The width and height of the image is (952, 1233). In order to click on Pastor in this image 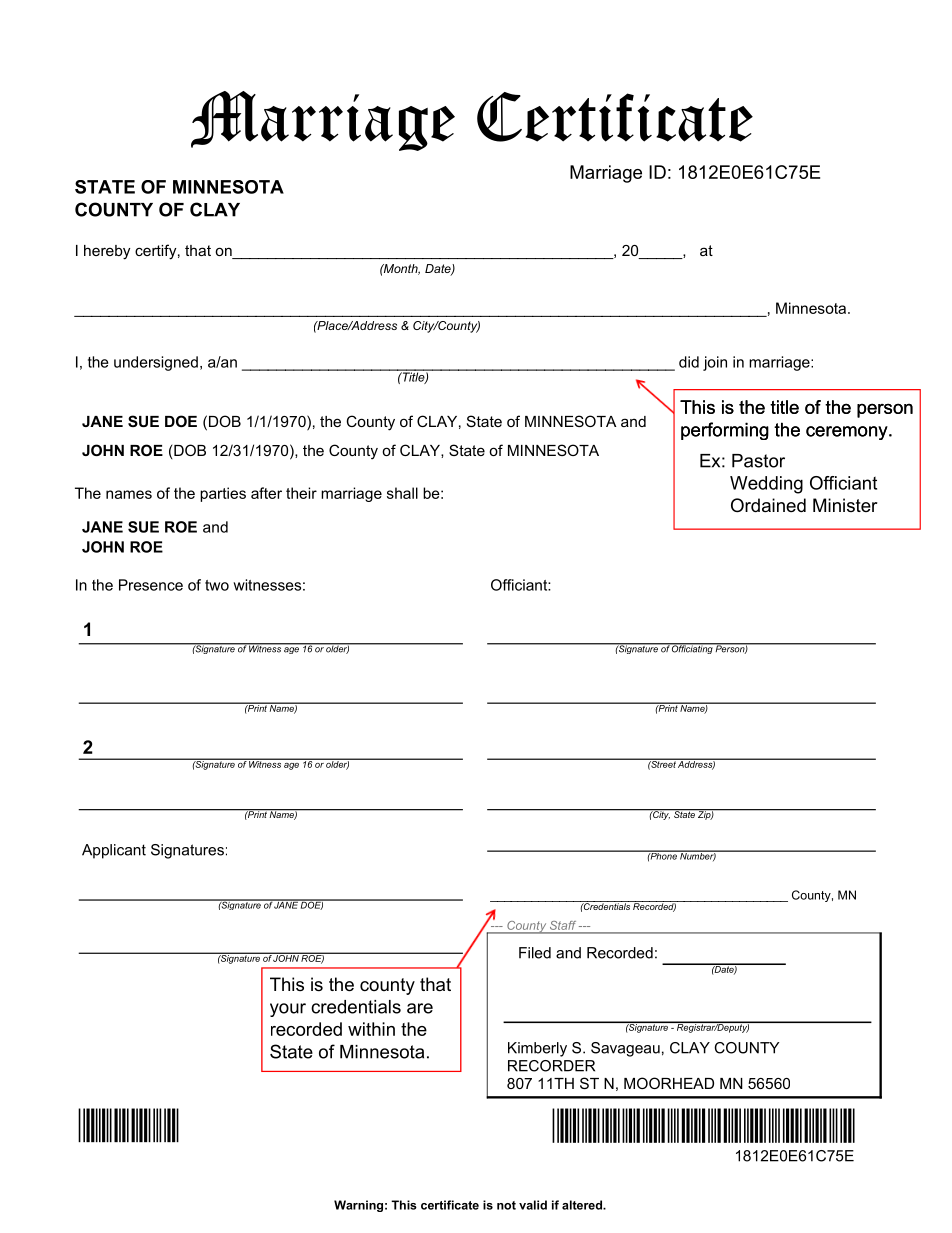, I will do `click(758, 461)`.
